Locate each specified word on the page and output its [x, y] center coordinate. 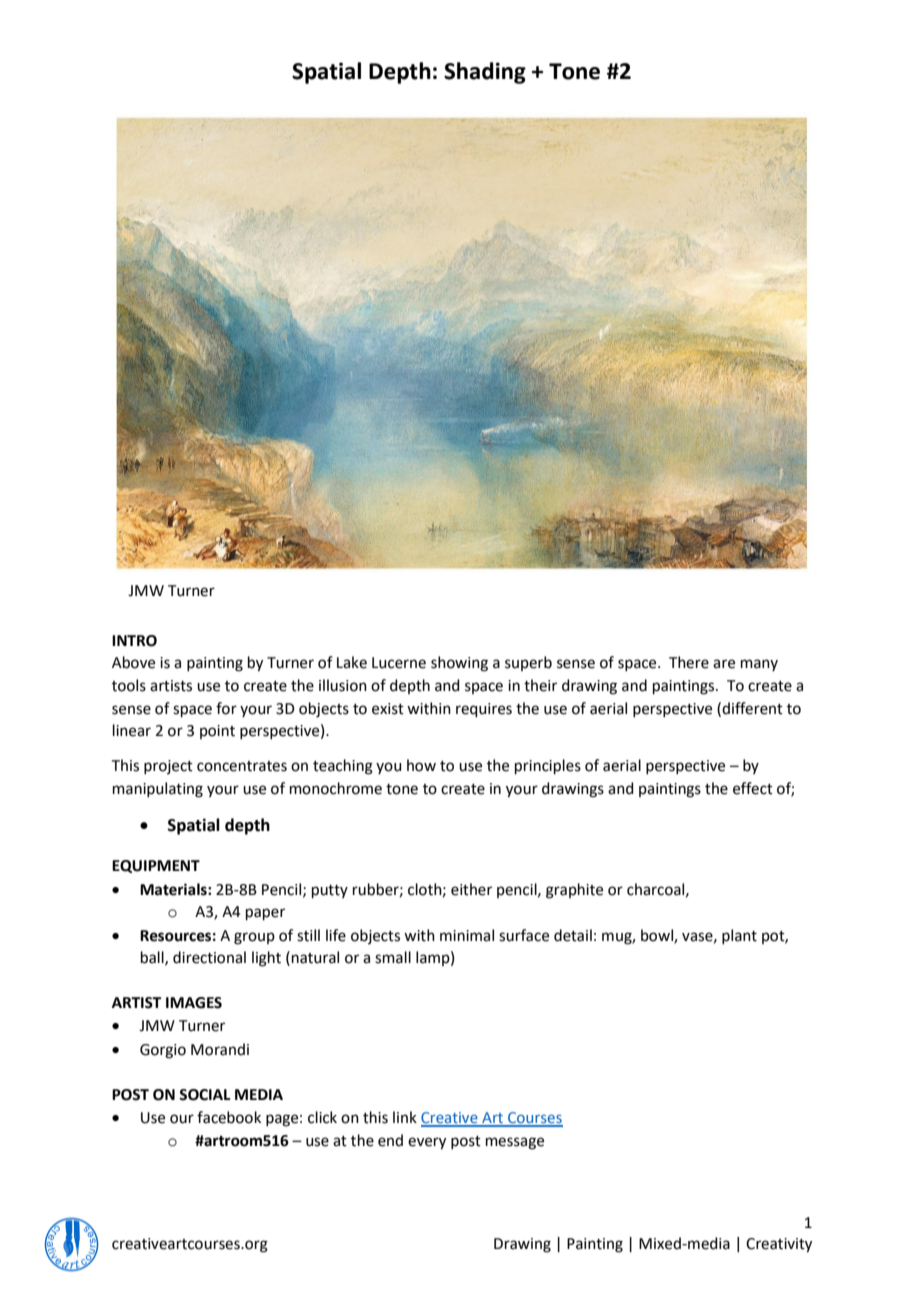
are [724, 664]
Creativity [779, 1245]
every [427, 1143]
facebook [229, 1117]
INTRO [134, 641]
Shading [485, 73]
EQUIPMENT [156, 866]
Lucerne [399, 663]
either [471, 889]
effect [753, 788]
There [689, 662]
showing [459, 664]
